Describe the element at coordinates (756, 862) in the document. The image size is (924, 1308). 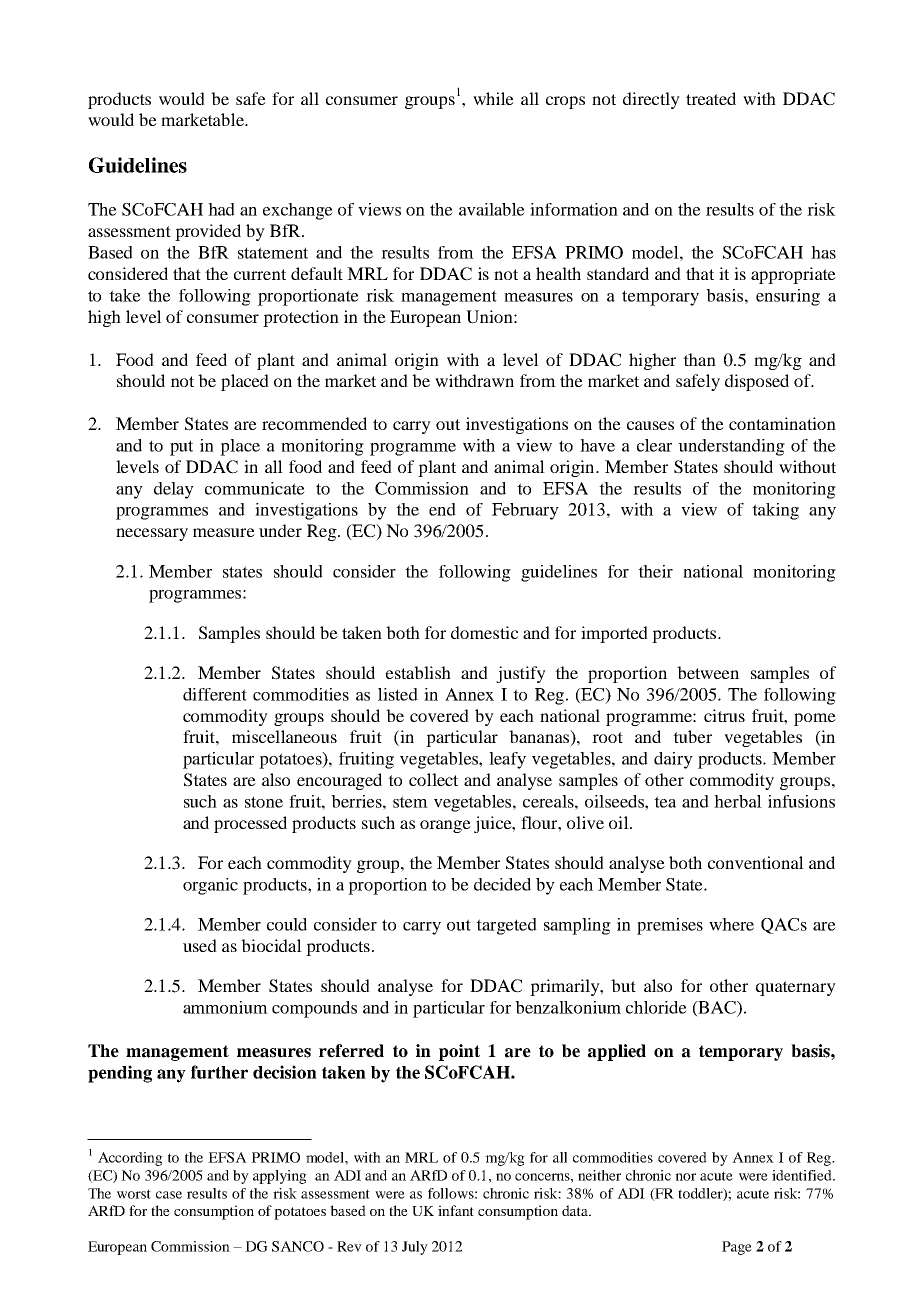
I see `conventional` at that location.
